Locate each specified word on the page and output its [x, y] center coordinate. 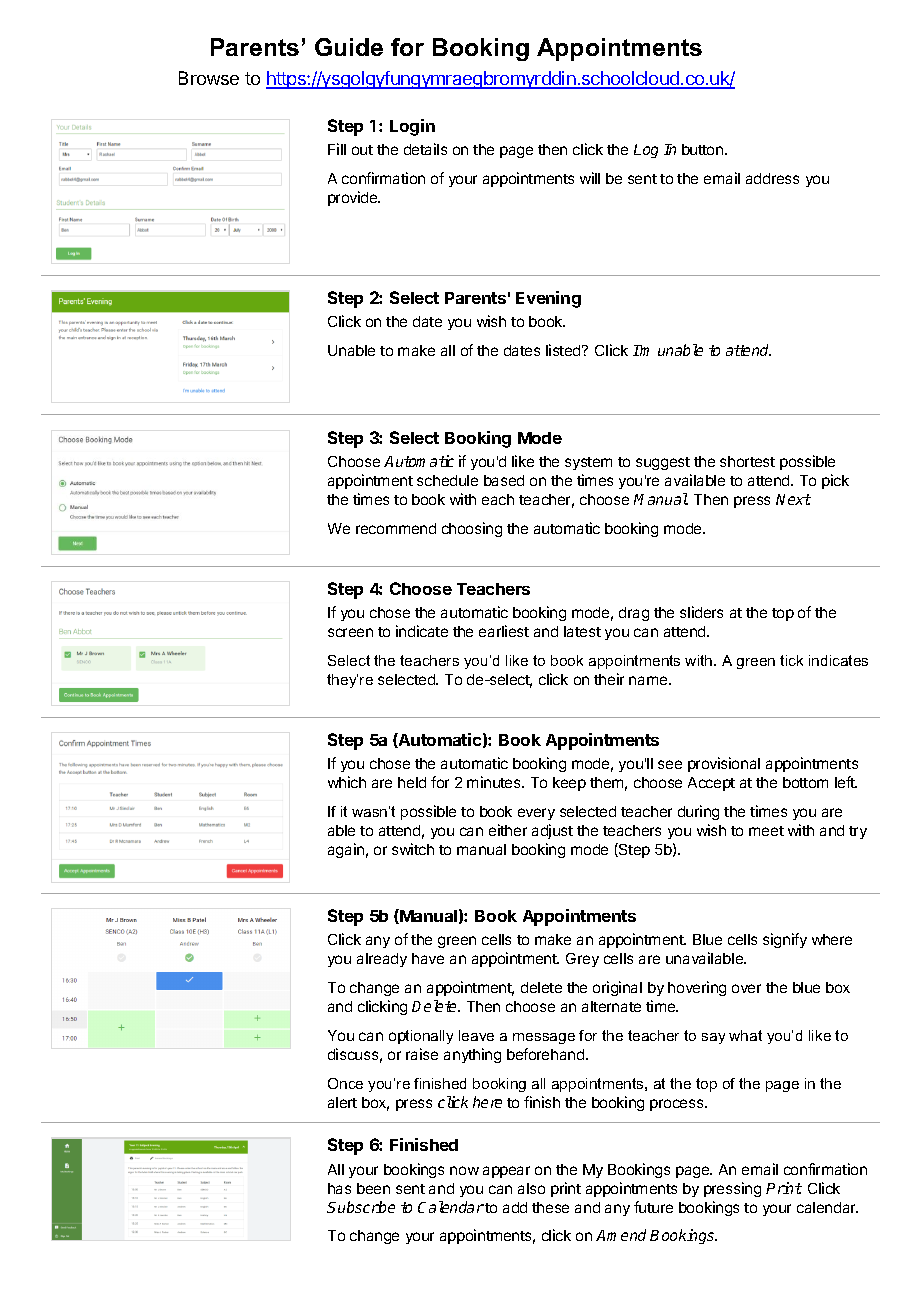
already [382, 960]
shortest [747, 461]
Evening [548, 299]
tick [791, 660]
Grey [582, 960]
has [339, 1188]
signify [785, 940]
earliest [504, 631]
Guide [349, 47]
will [590, 178]
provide [354, 198]
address [772, 178]
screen [350, 632]
